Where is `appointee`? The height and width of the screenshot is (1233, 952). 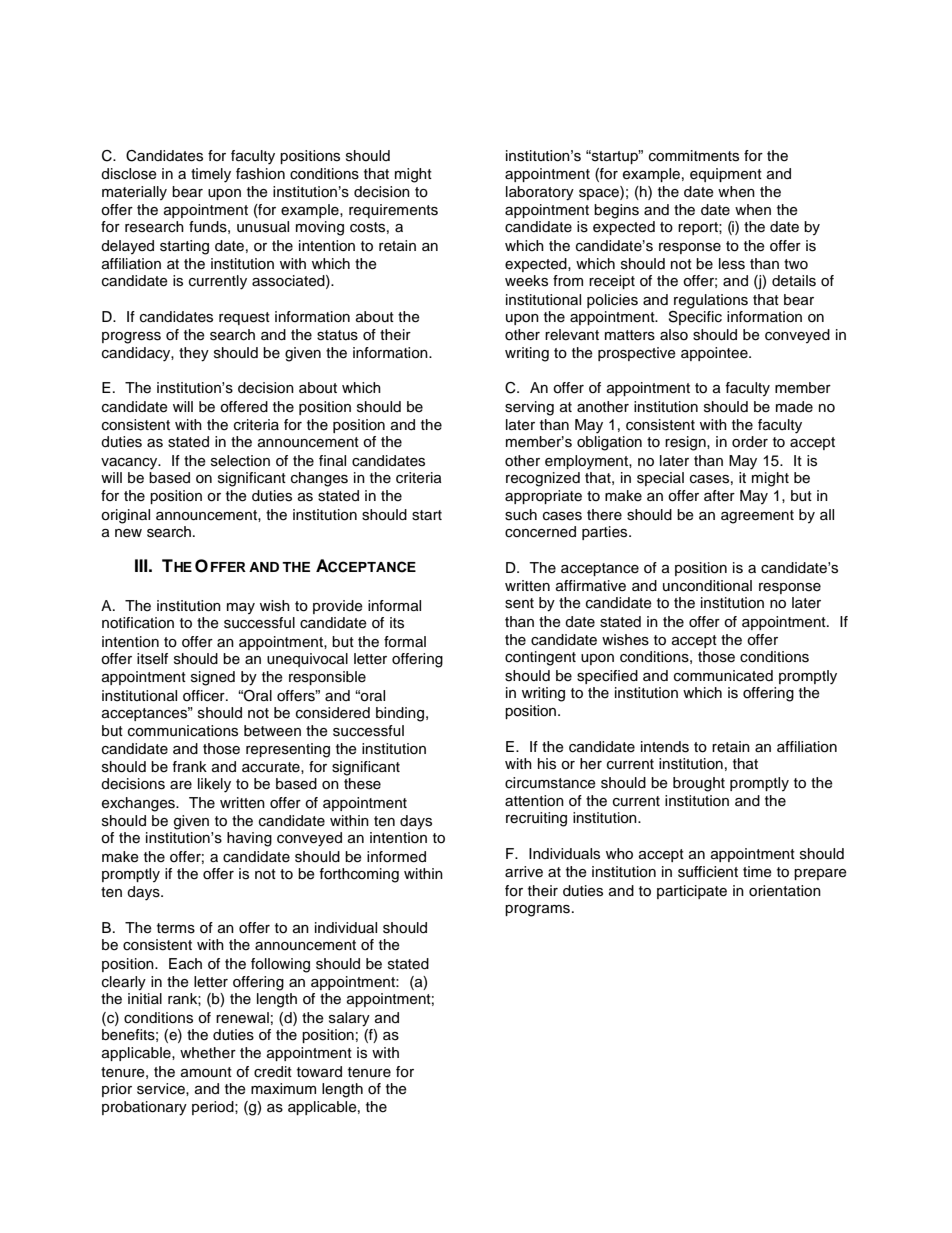 appointee is located at coordinates (715, 354).
